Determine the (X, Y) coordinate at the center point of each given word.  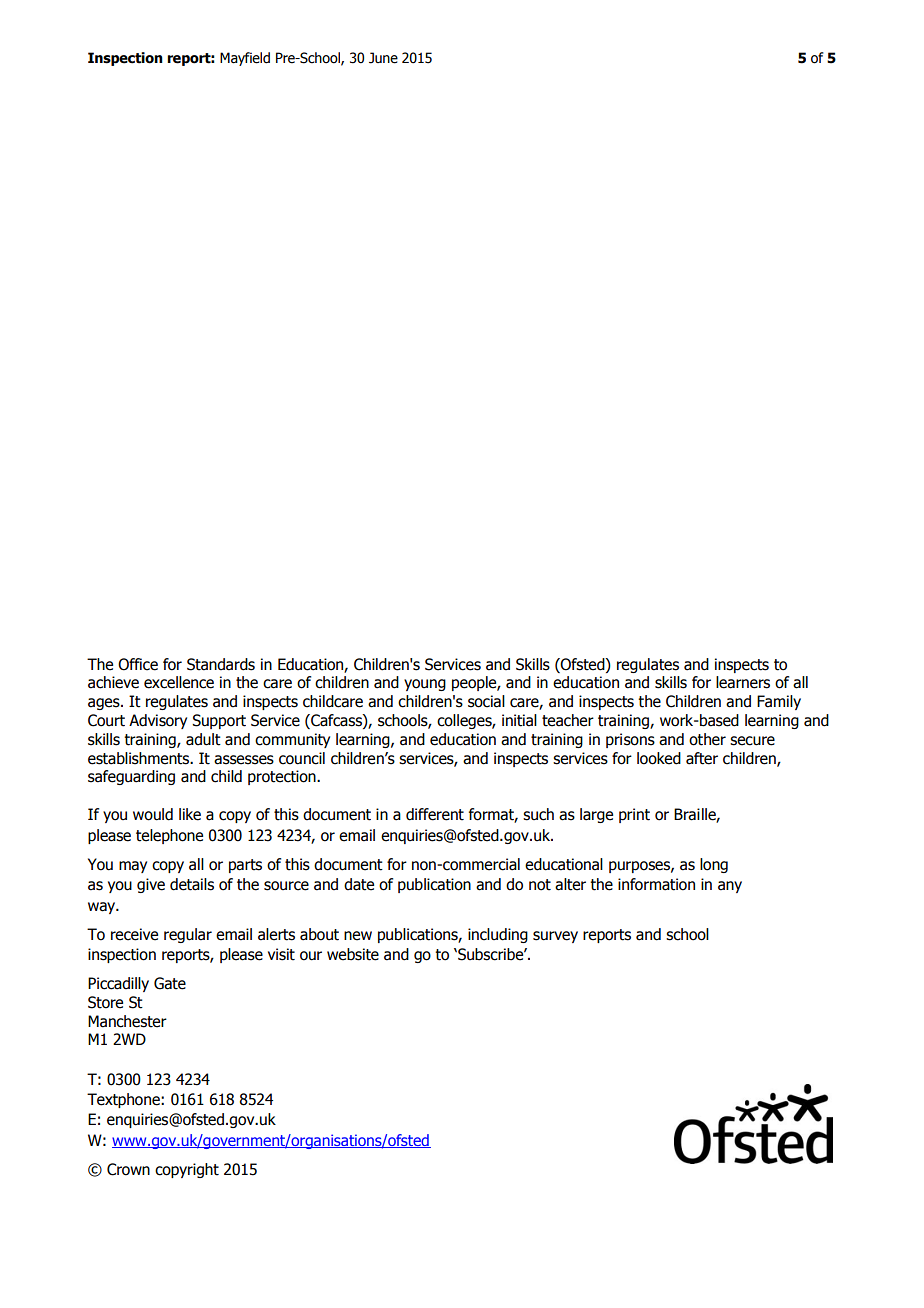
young (425, 685)
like (190, 814)
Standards (221, 664)
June (383, 58)
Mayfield (245, 59)
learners (743, 682)
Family (779, 702)
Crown (128, 1169)
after (702, 758)
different (435, 814)
